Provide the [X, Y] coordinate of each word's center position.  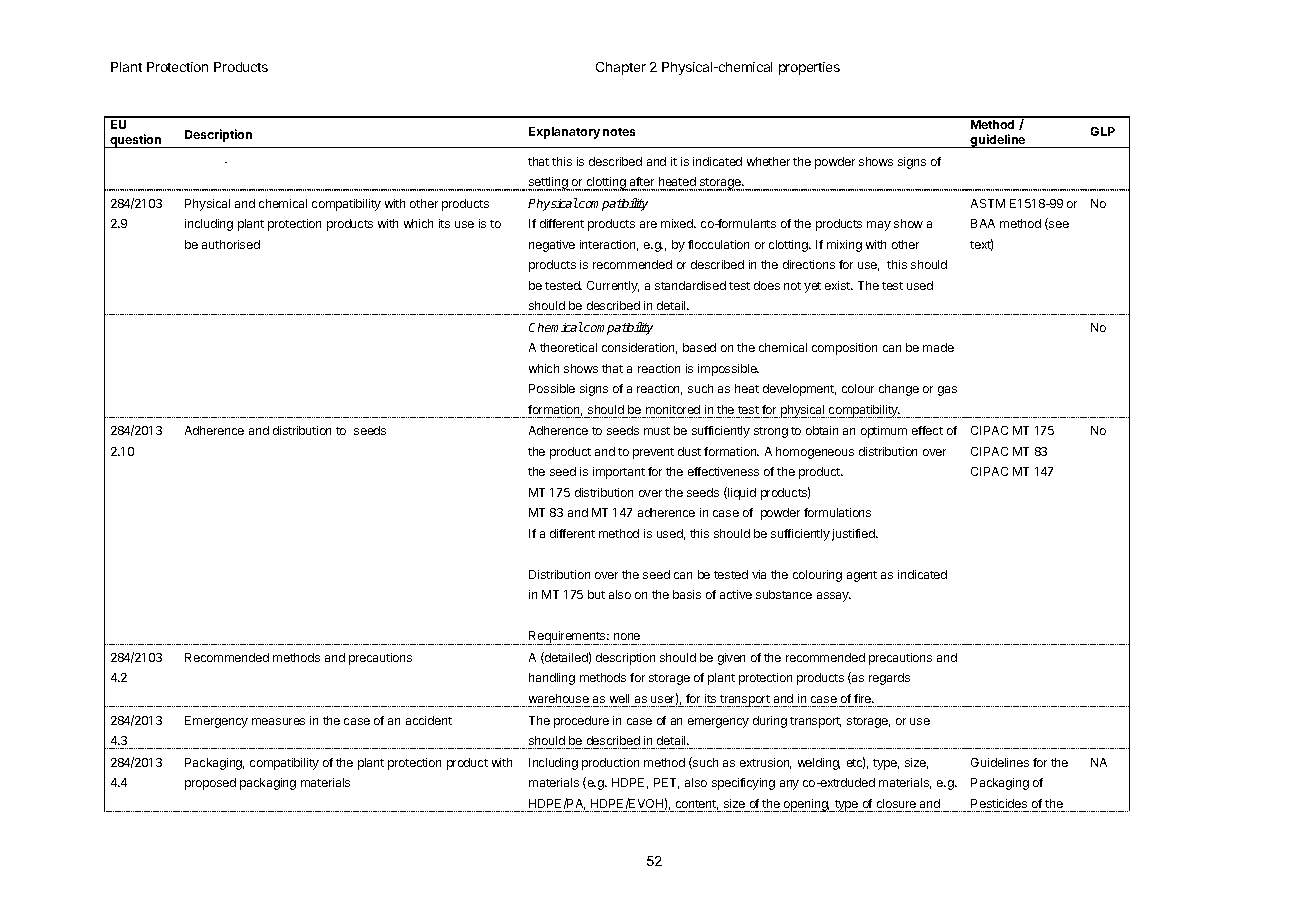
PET [666, 783]
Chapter [621, 68]
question [136, 141]
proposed [210, 784]
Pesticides [999, 803]
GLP [1103, 131]
